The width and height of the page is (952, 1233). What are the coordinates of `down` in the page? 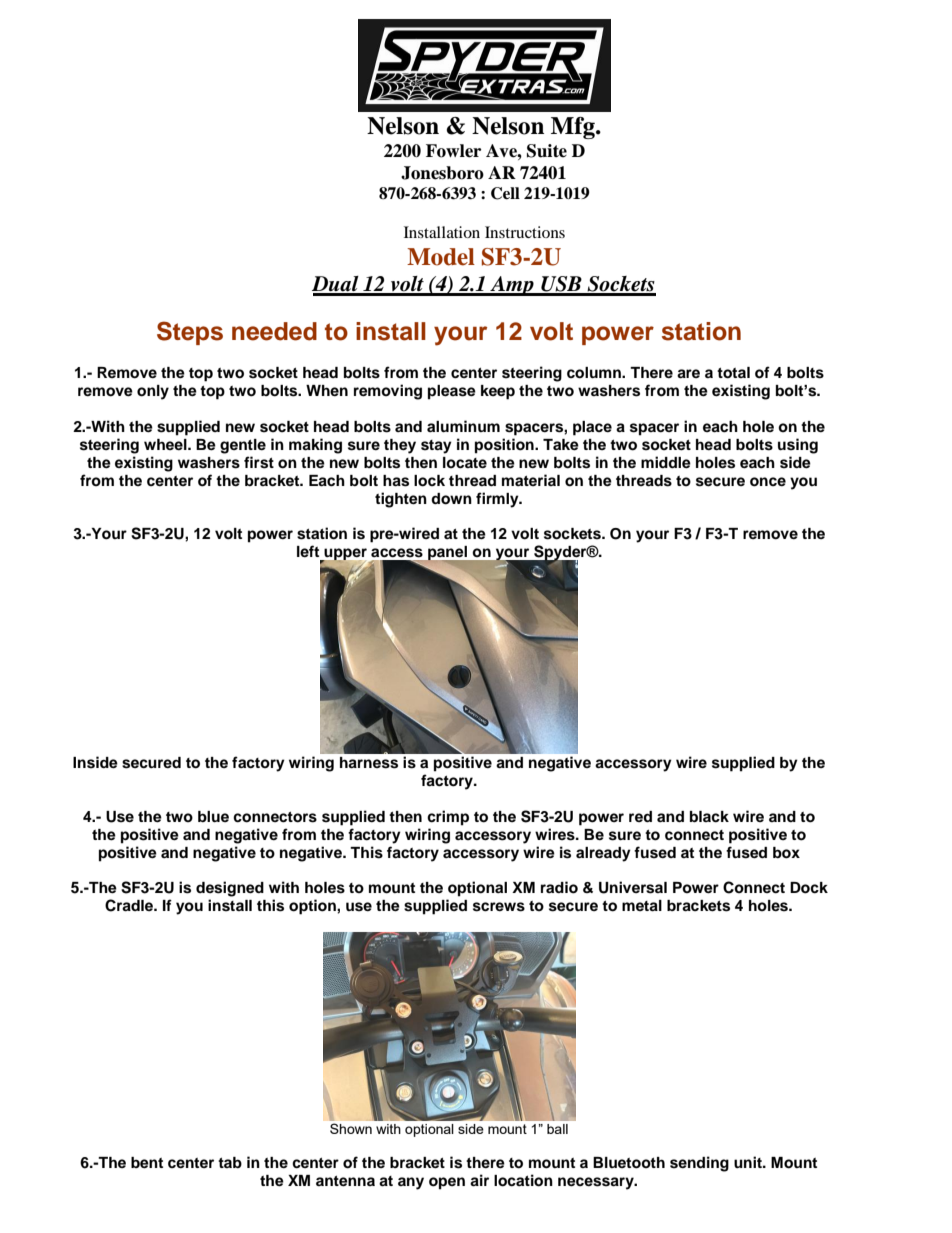 It's located at (451, 499).
